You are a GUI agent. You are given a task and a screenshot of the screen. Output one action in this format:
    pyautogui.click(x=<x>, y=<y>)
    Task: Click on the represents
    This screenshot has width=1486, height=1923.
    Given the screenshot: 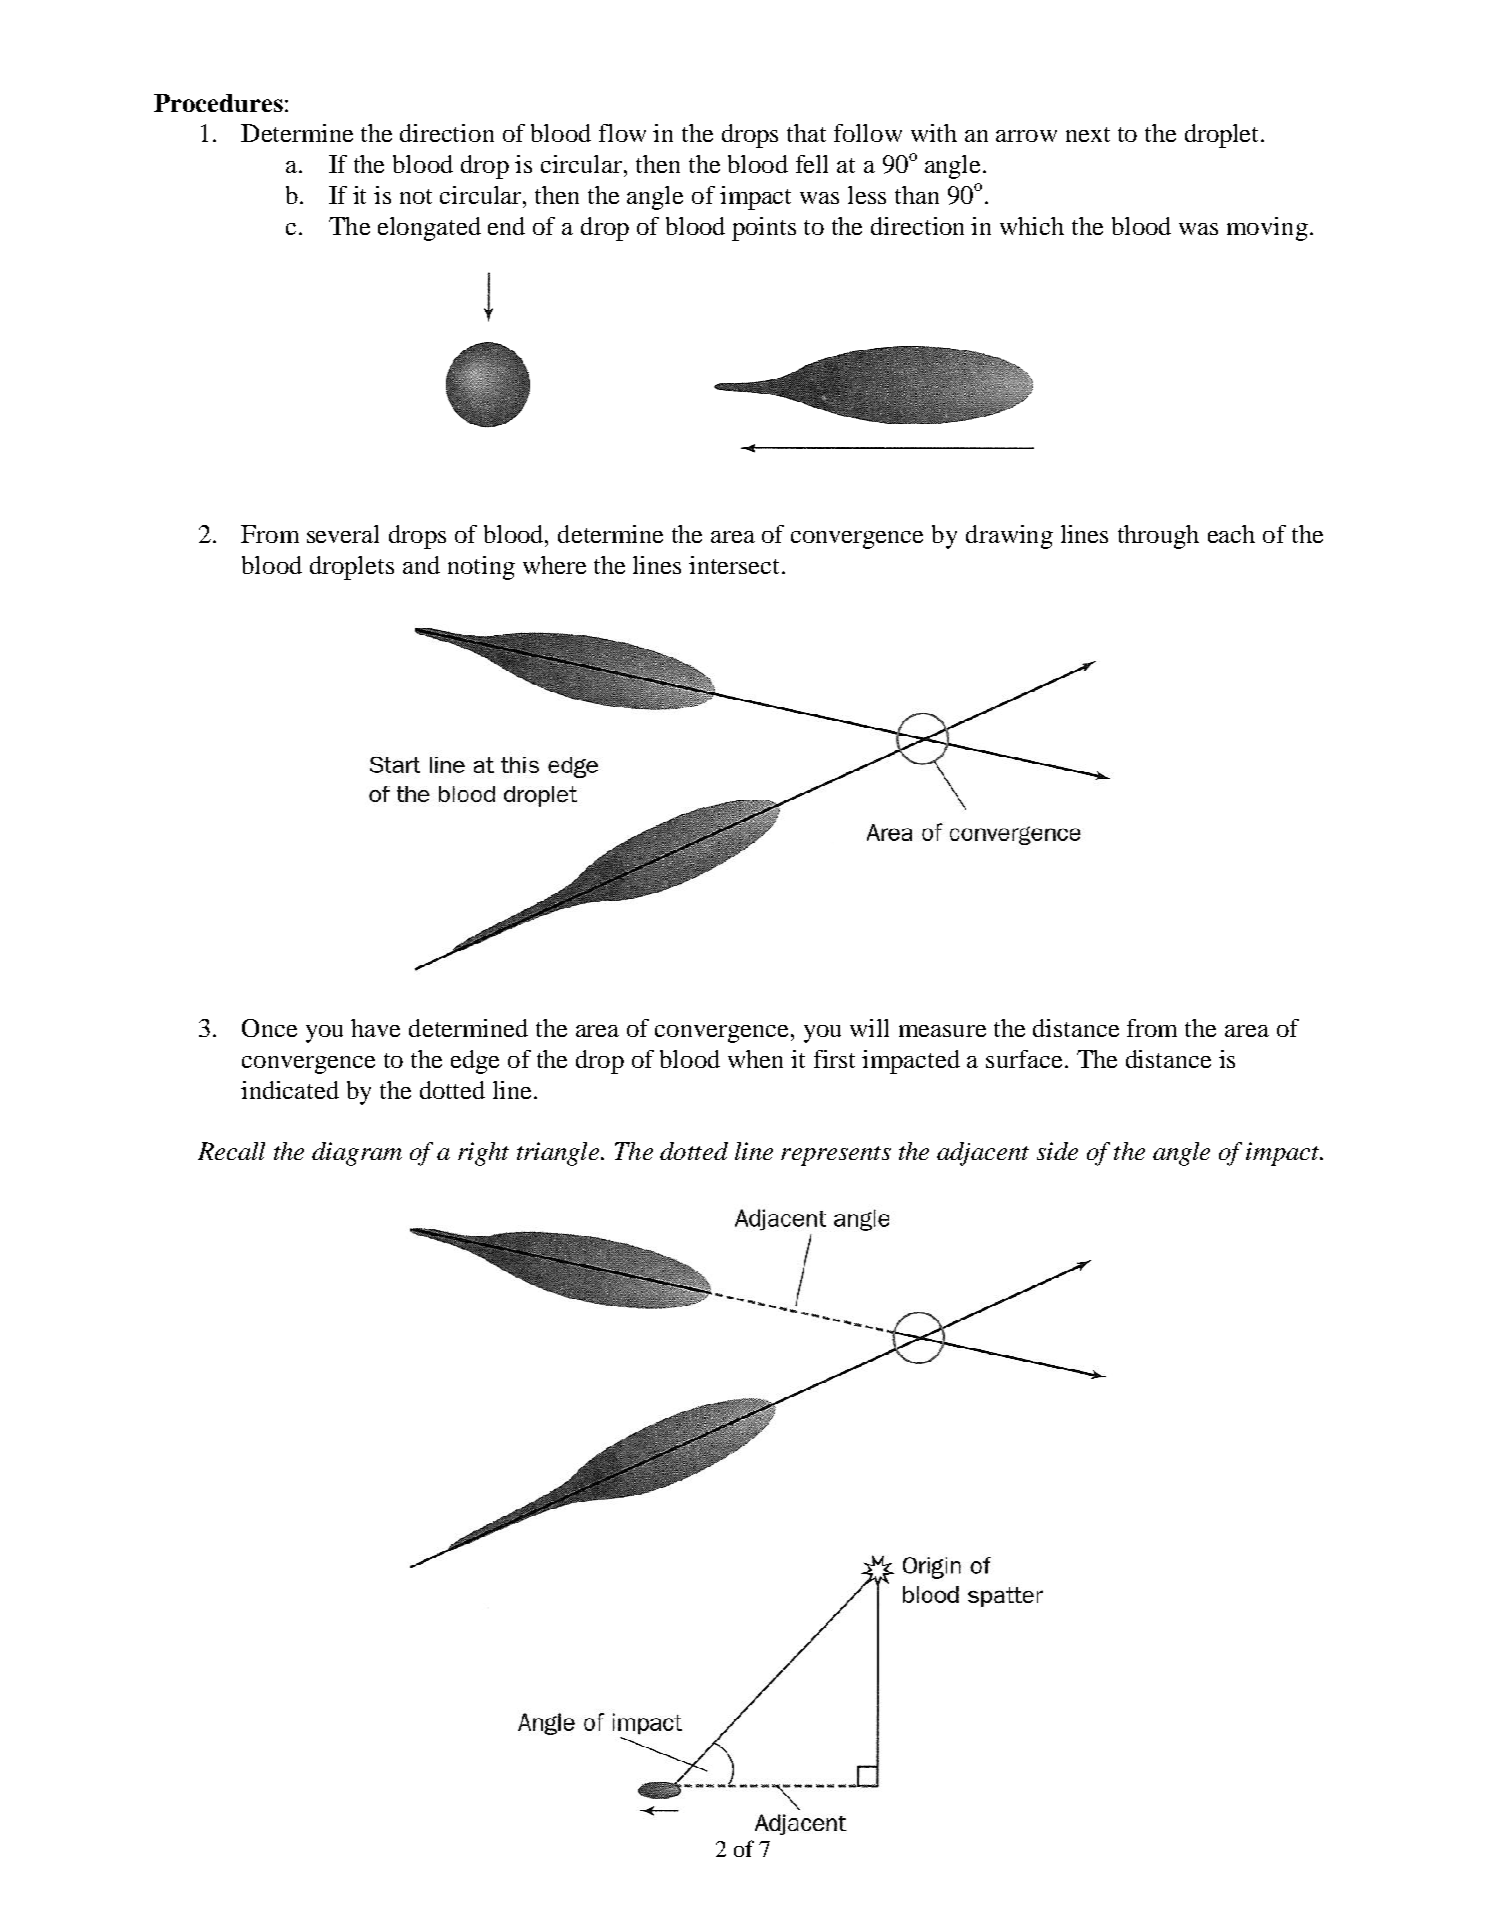 What is the action you would take?
    pyautogui.click(x=836, y=1156)
